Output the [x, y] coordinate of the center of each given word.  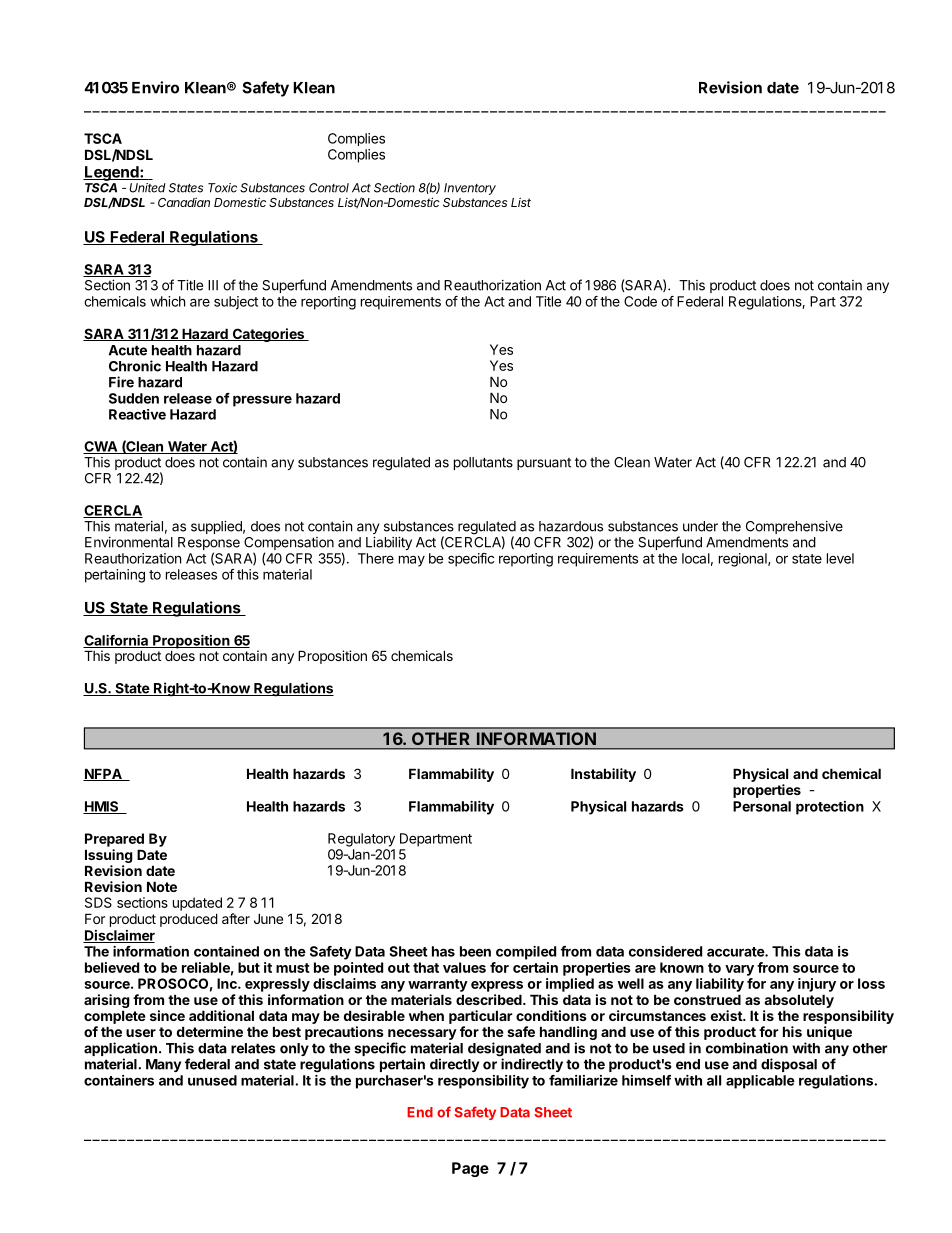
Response [209, 545]
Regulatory [361, 840]
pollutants [483, 463]
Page [470, 1169]
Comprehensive [794, 527]
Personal [762, 806]
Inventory [470, 189]
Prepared [114, 840]
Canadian [184, 202]
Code [640, 301]
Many [163, 1065]
